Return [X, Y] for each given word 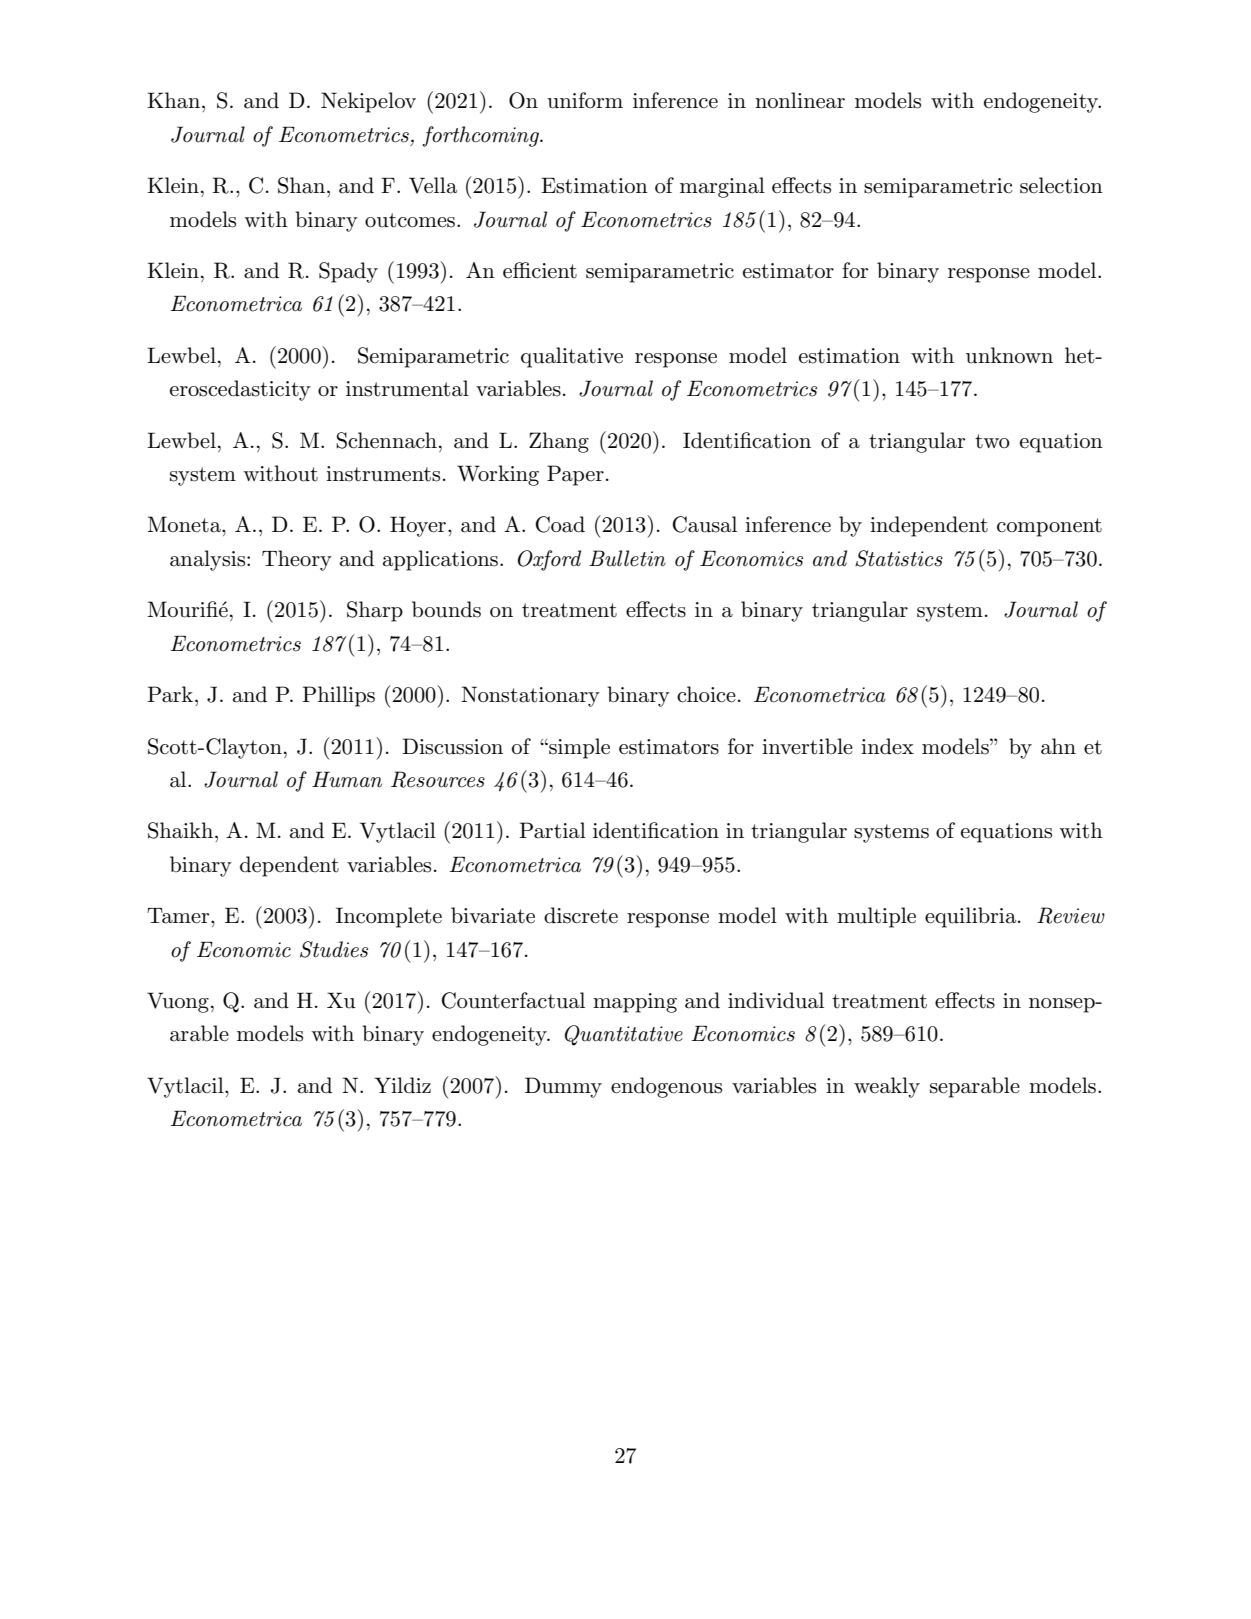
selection [1061, 185]
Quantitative [624, 1035]
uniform [585, 100]
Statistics [899, 558]
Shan [301, 185]
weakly [887, 1087]
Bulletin [627, 558]
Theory [297, 560]
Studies [334, 949]
